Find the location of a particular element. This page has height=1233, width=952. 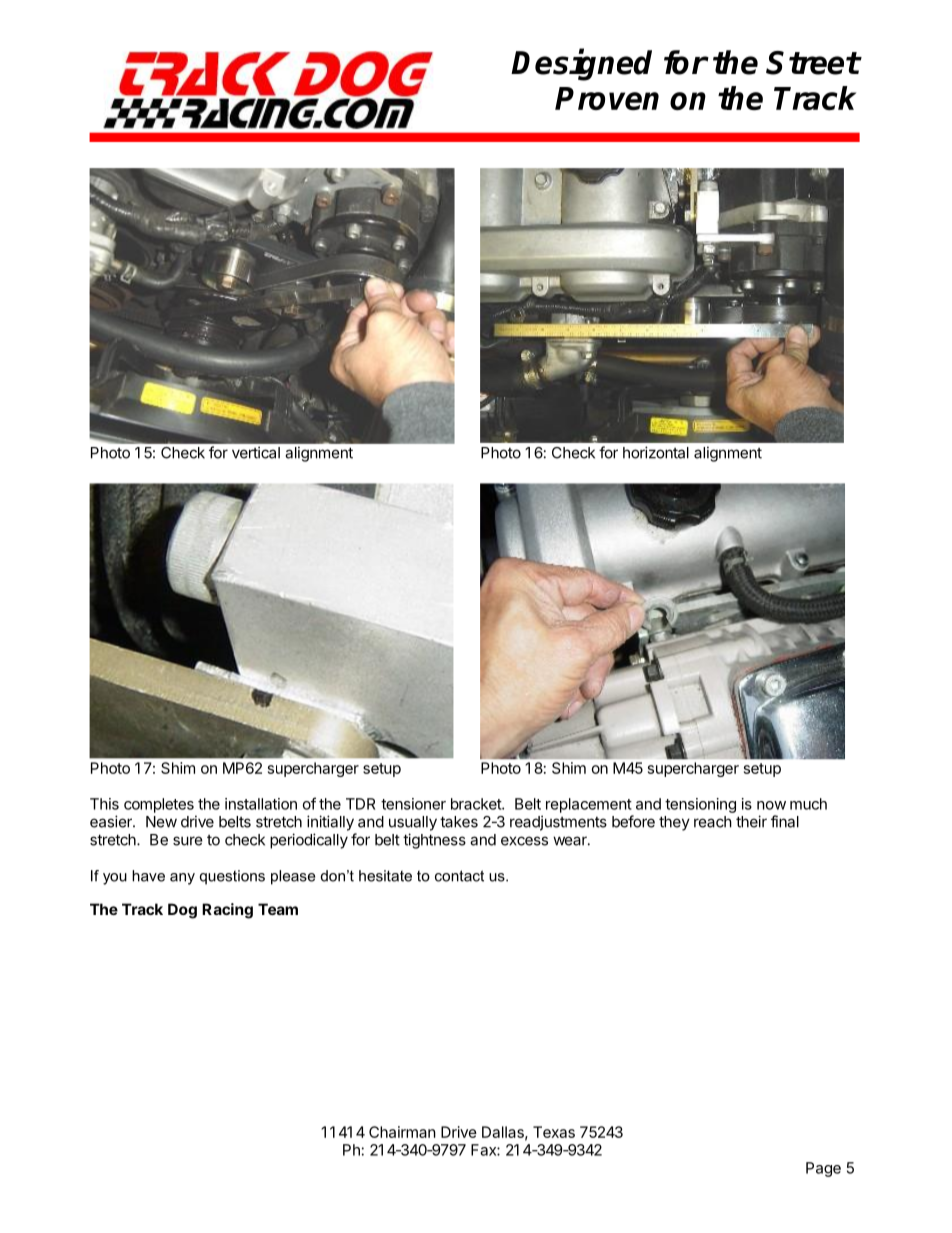

contact is located at coordinates (459, 876).
